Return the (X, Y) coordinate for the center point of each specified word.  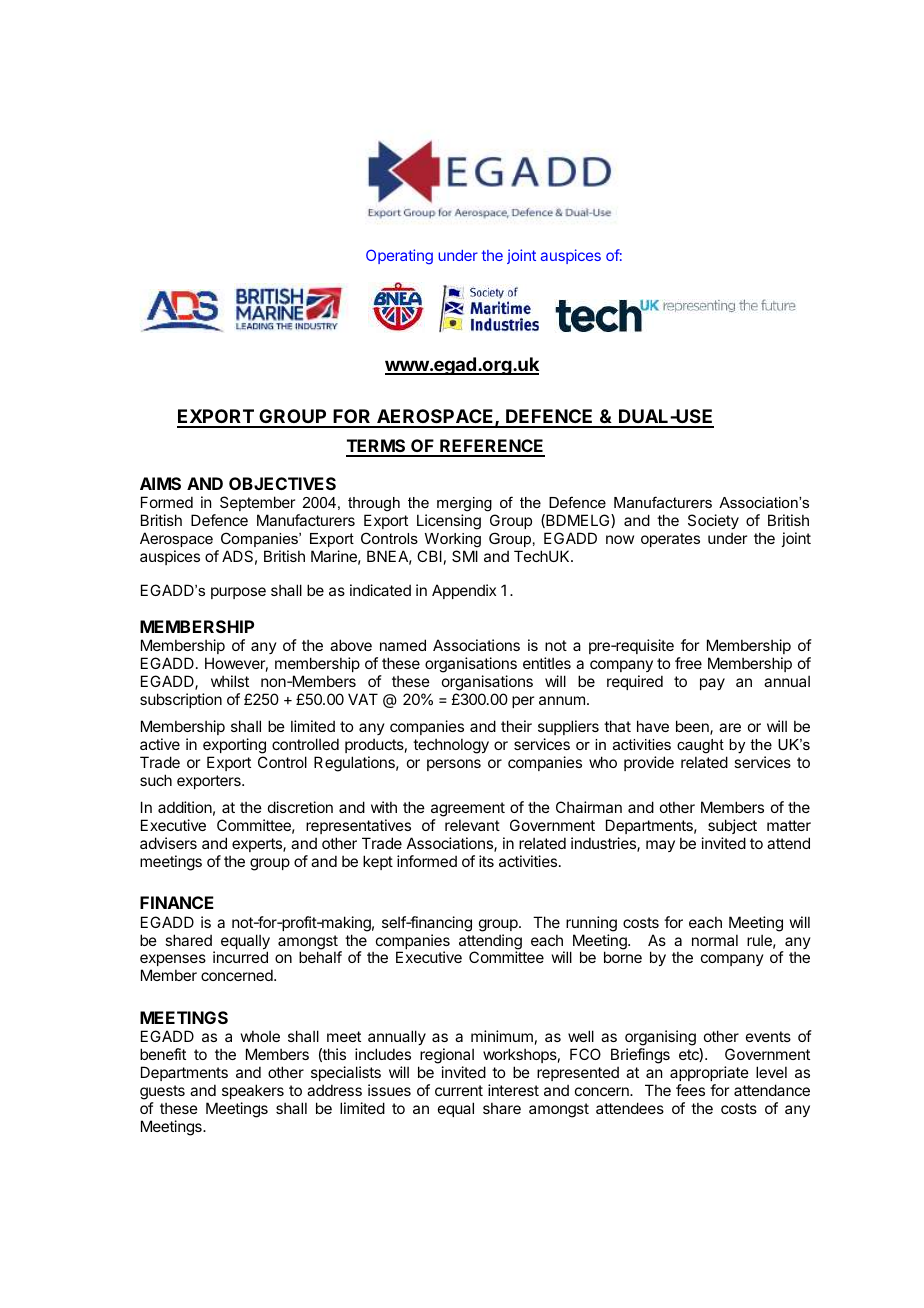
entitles (547, 663)
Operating (399, 257)
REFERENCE (491, 447)
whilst (230, 681)
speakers (253, 1091)
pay (712, 684)
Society (713, 523)
